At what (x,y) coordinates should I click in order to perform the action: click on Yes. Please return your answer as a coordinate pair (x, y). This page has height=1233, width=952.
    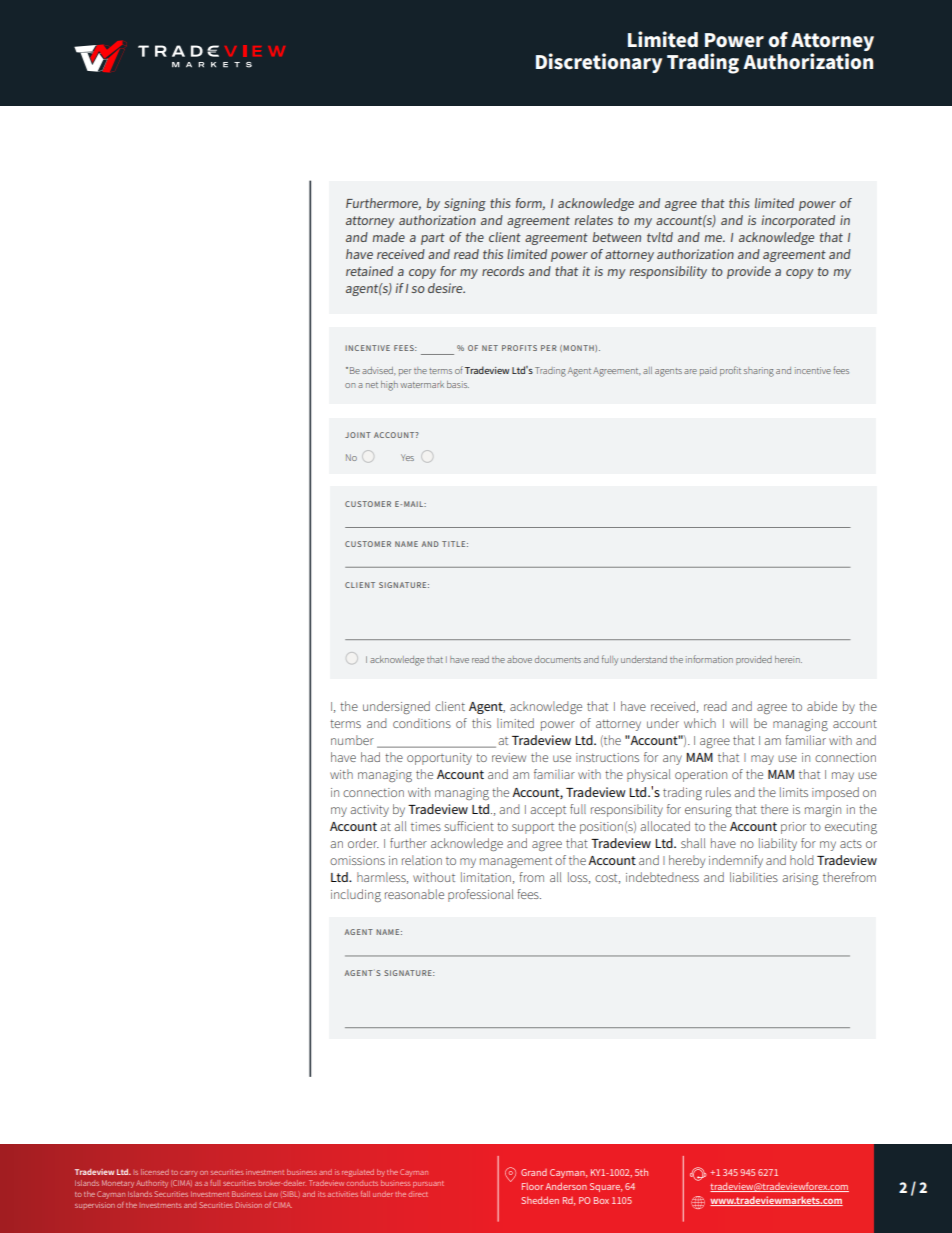
    Looking at the image, I should click on (407, 457).
